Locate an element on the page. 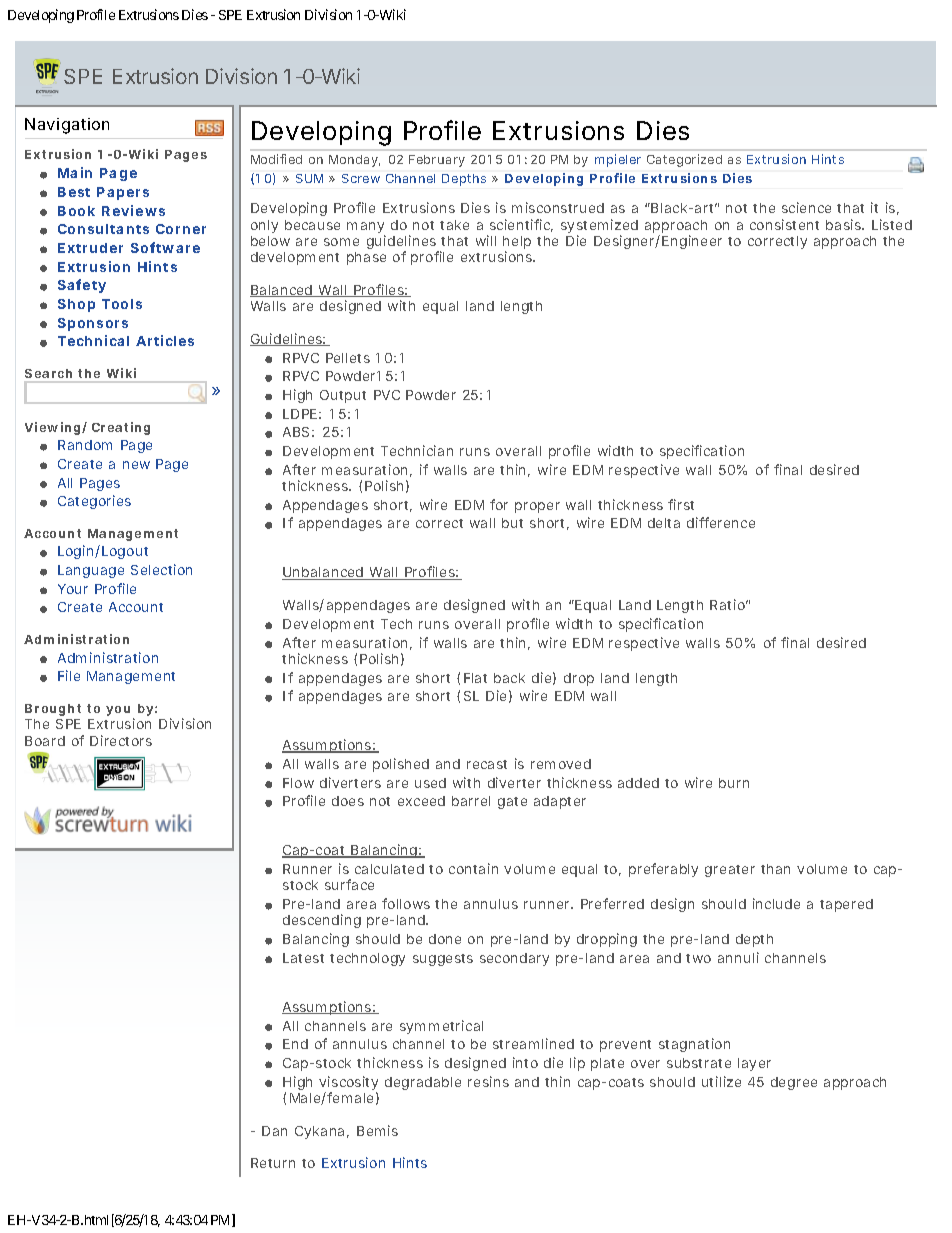 The height and width of the document is (1233, 952). degree is located at coordinates (794, 1083).
